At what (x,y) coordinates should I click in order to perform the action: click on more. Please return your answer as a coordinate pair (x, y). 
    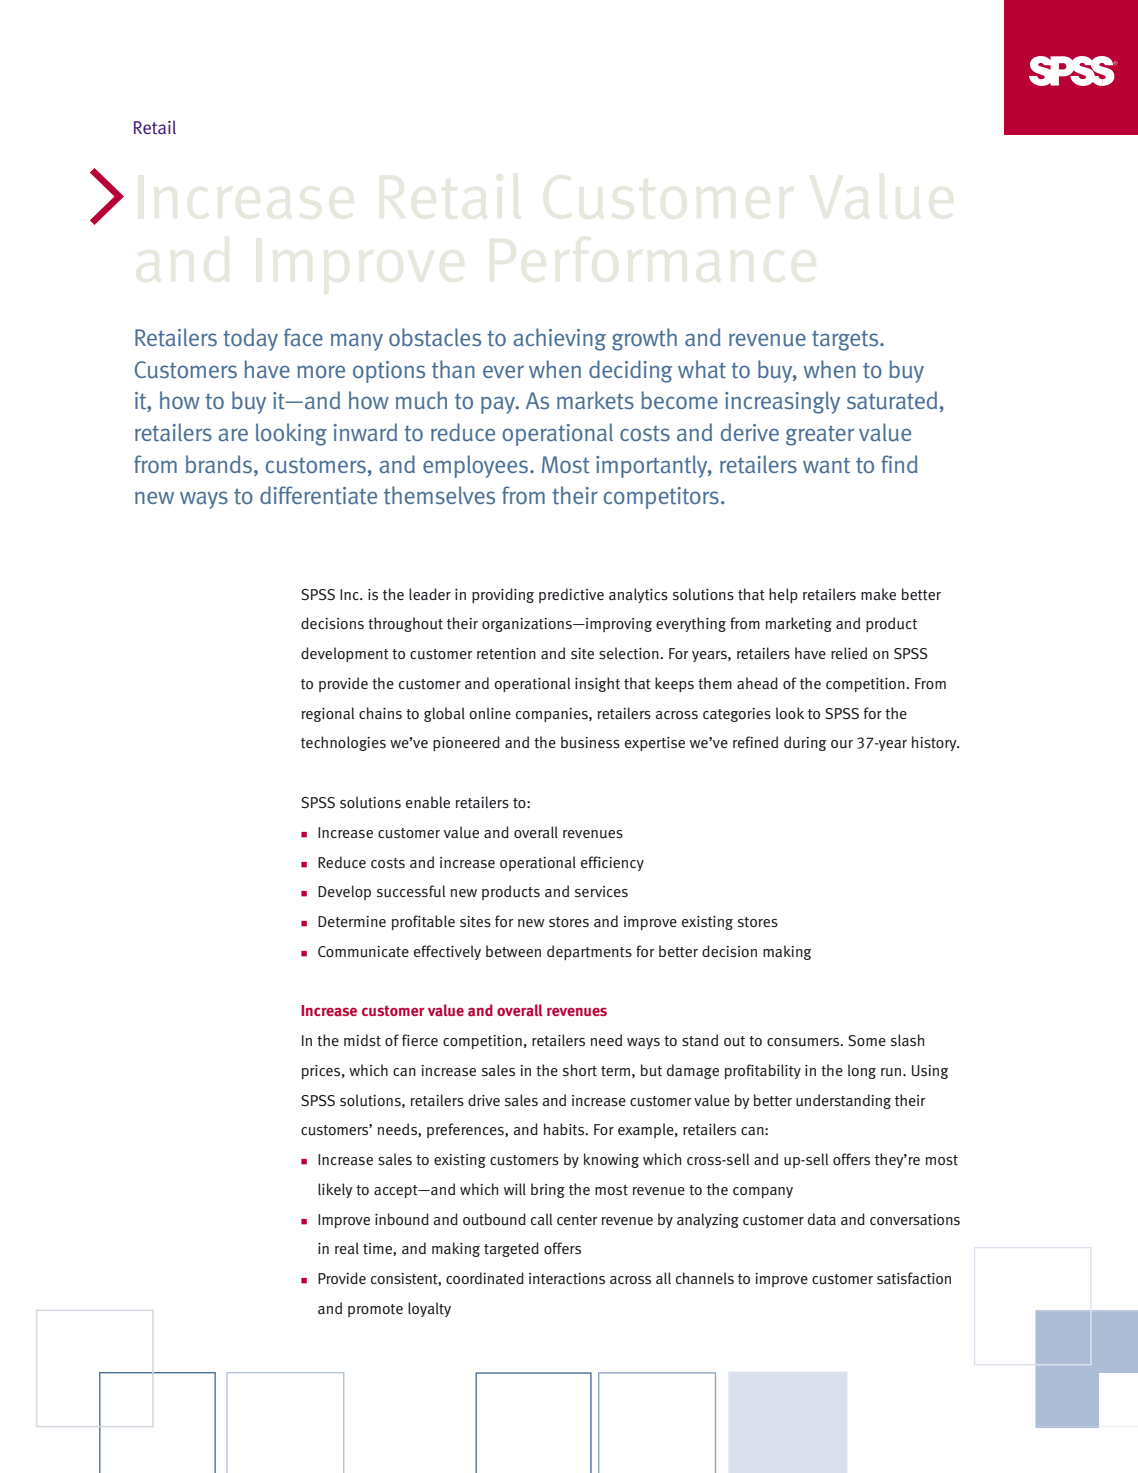
    Looking at the image, I should click on (321, 371).
